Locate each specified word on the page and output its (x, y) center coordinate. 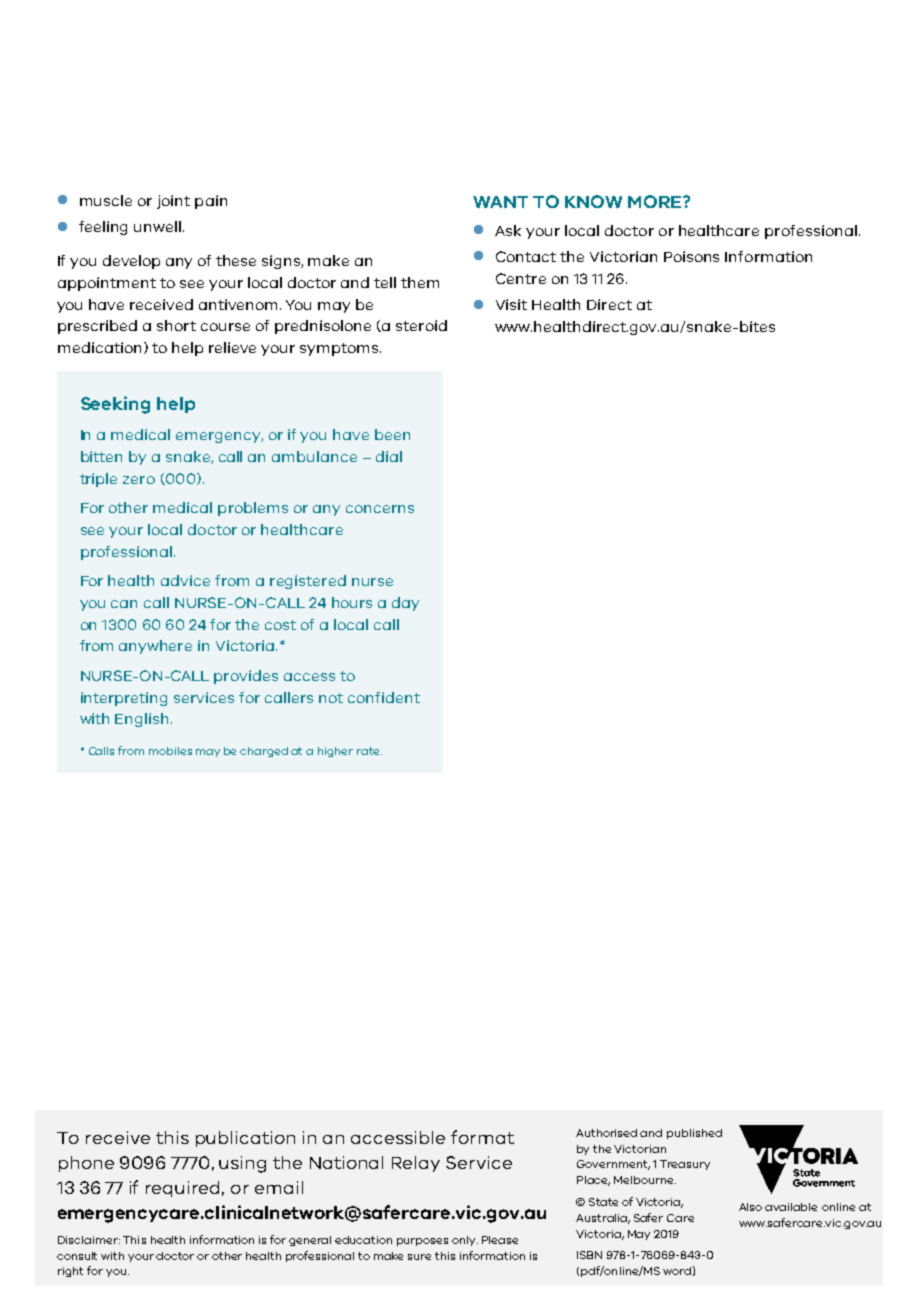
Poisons (691, 256)
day (405, 604)
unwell (157, 226)
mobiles (170, 751)
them (420, 282)
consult (77, 1256)
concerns (380, 509)
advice (185, 580)
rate (369, 751)
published (694, 1134)
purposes (422, 1242)
